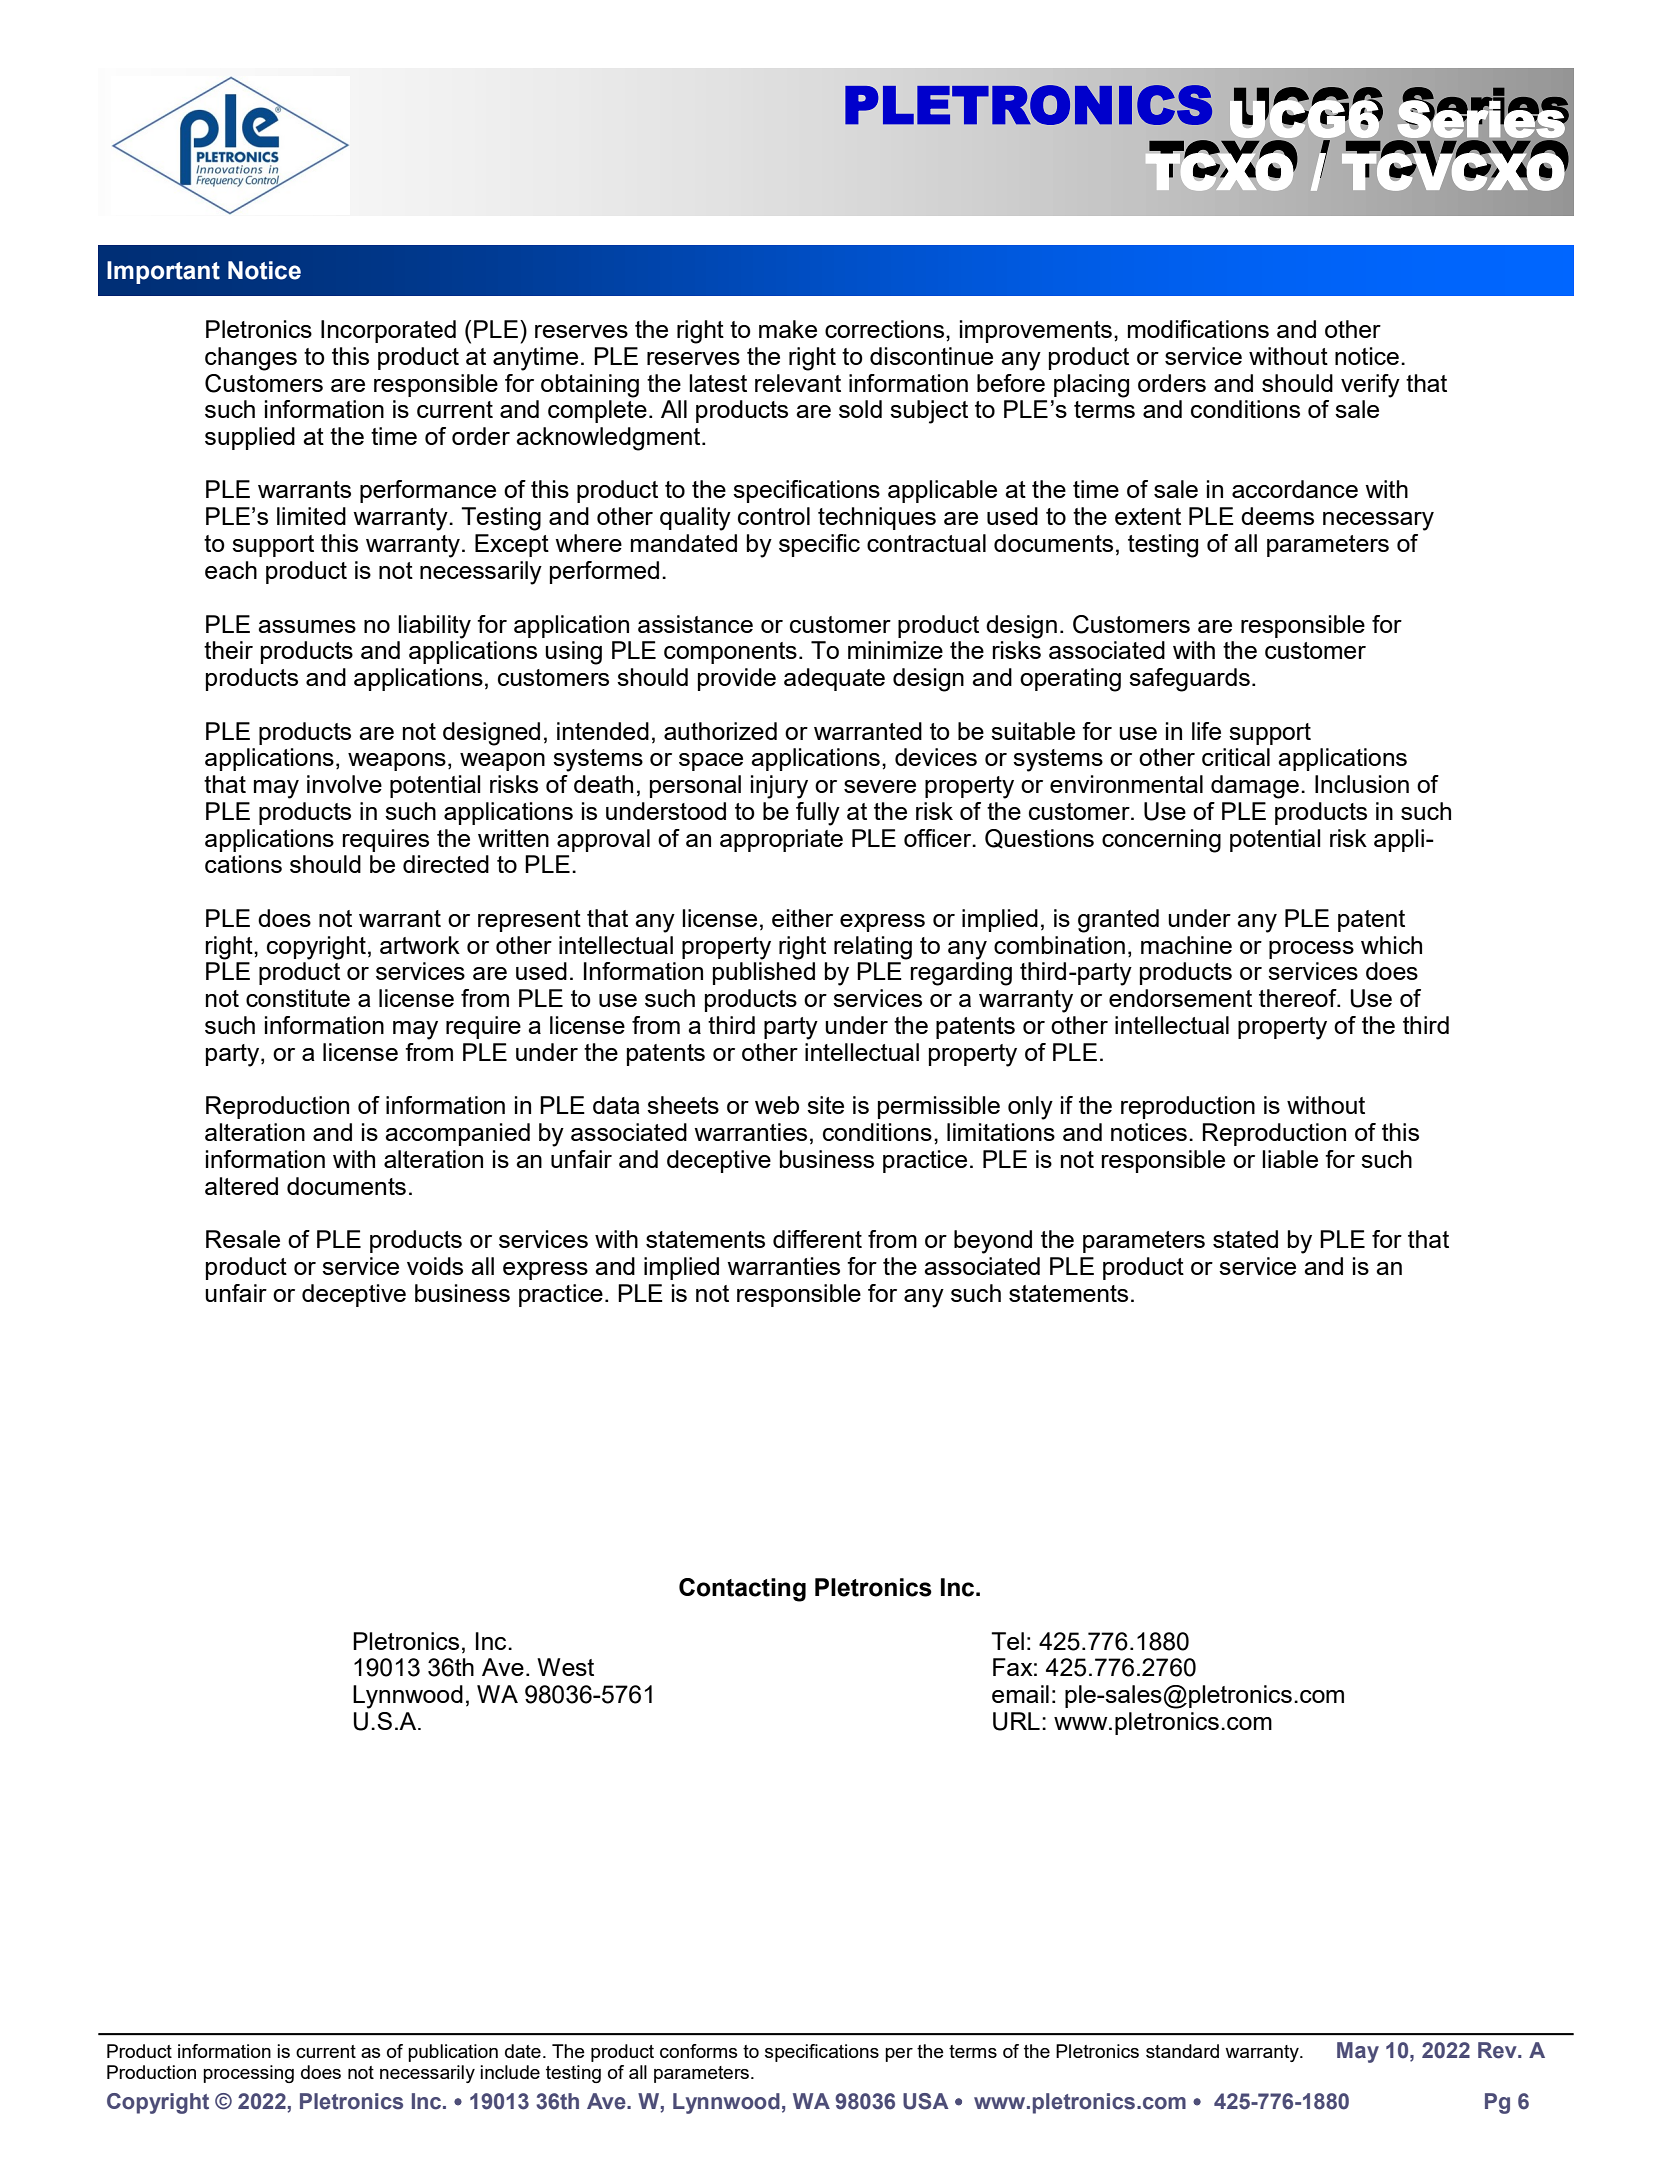  What do you see at coordinates (817, 1239) in the screenshot?
I see `different` at bounding box center [817, 1239].
